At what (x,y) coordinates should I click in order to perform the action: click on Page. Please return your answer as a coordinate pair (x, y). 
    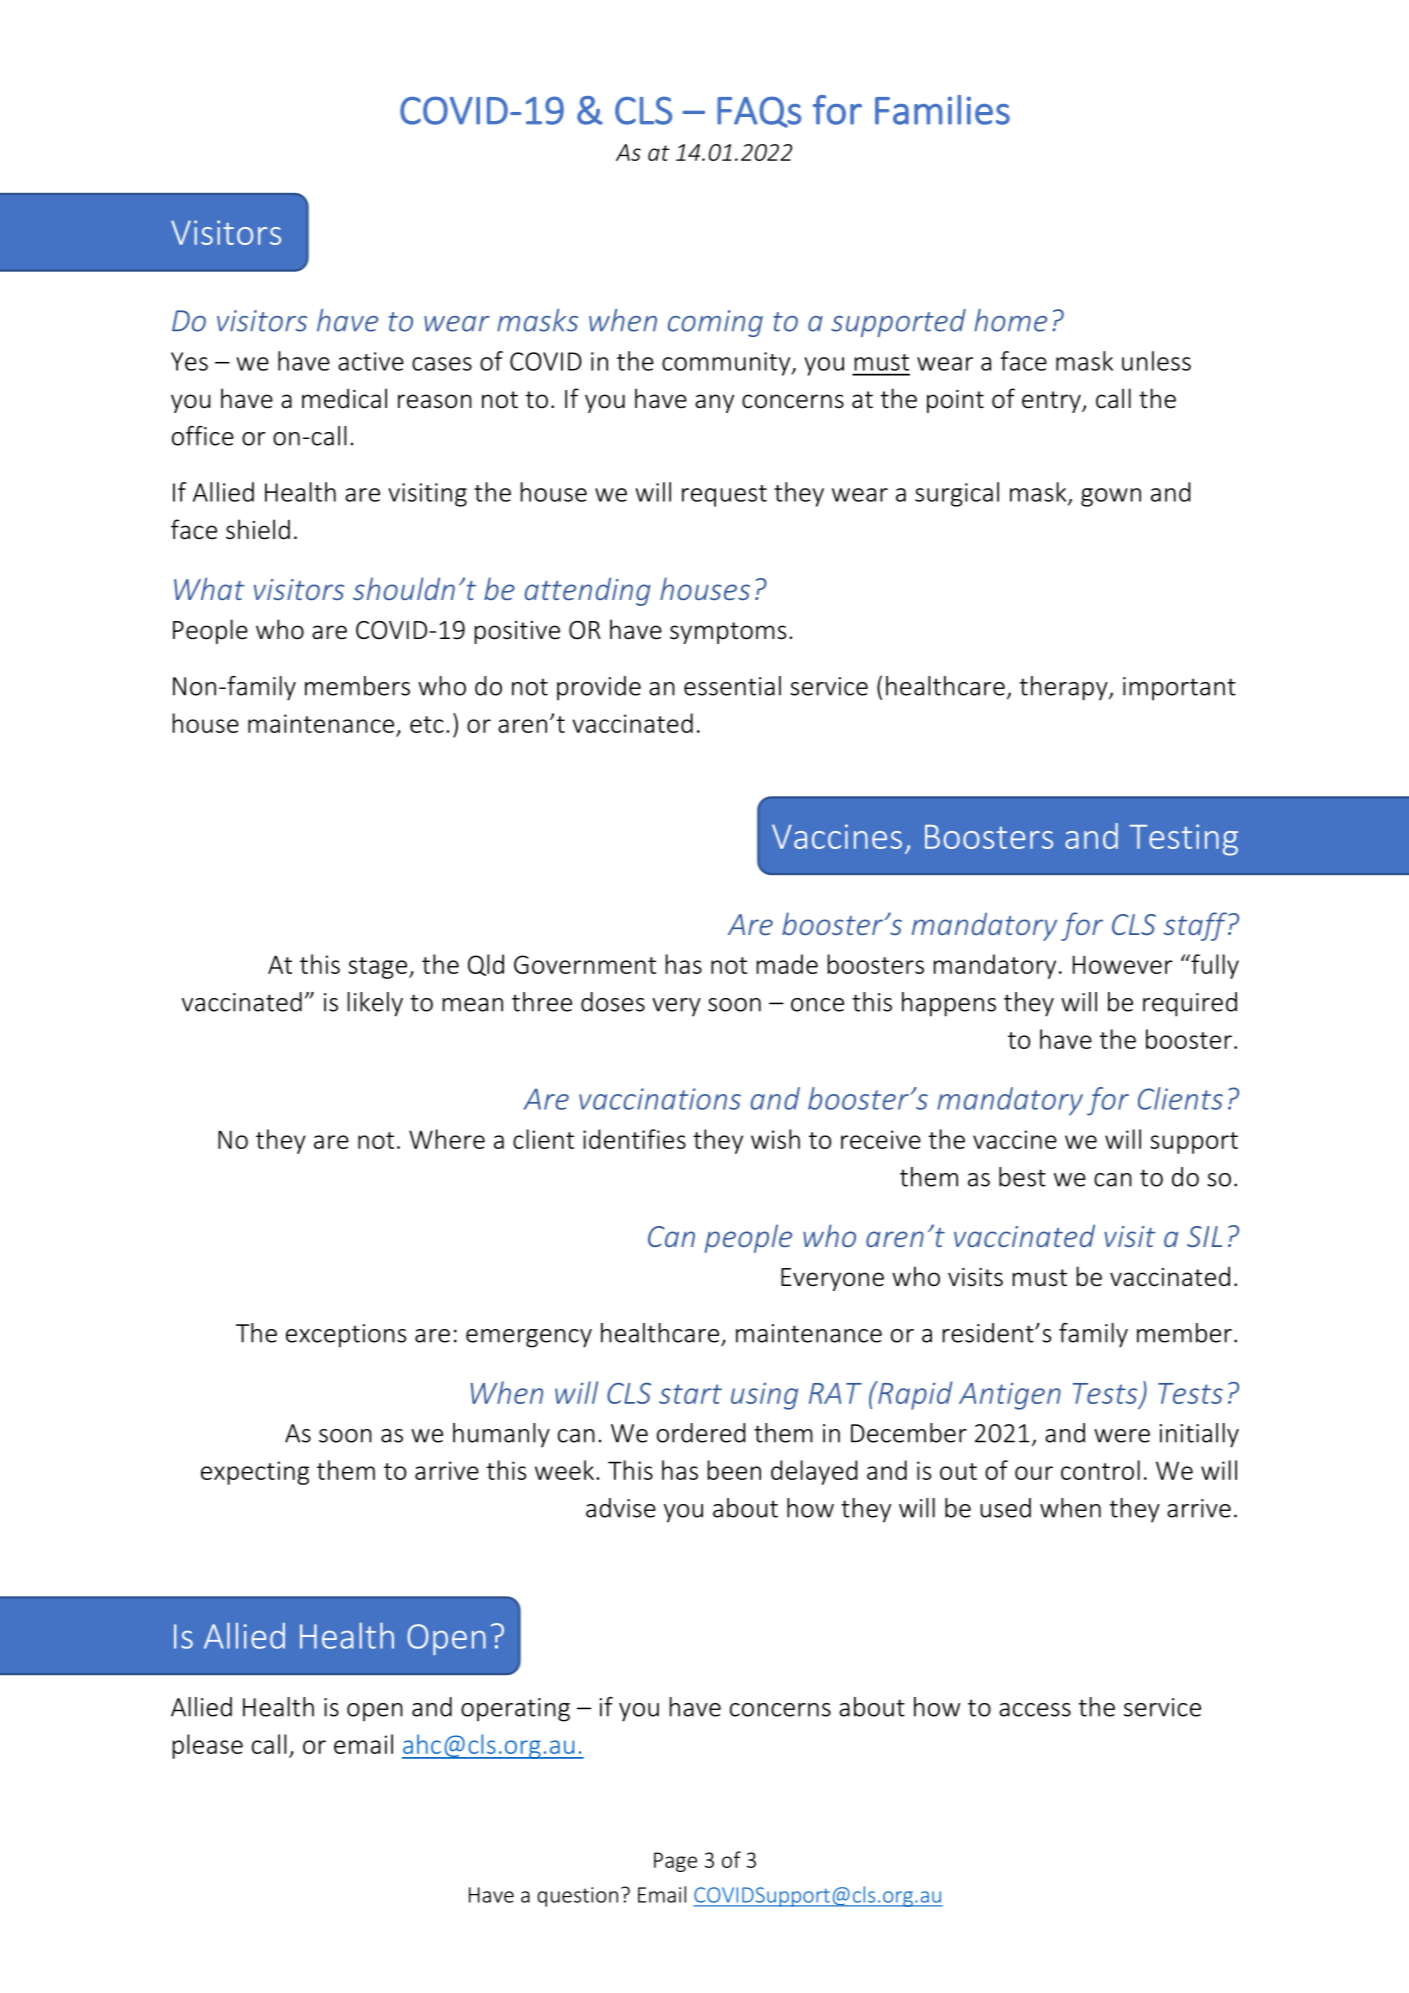
    Looking at the image, I should click on (675, 1862).
